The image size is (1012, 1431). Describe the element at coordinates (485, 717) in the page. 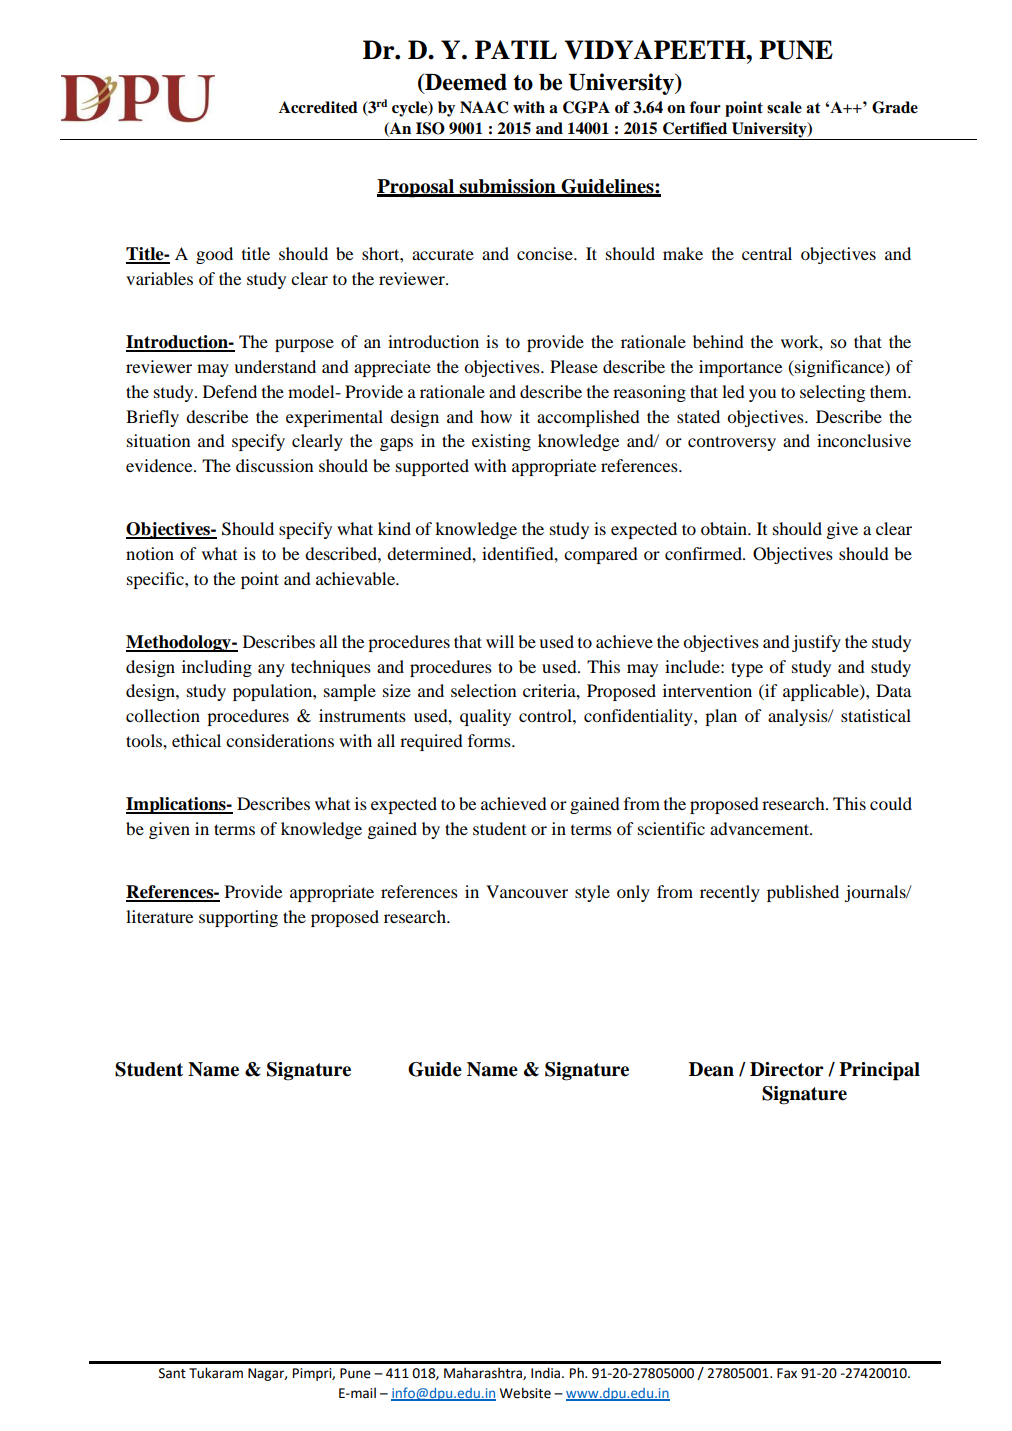

I see `quality` at that location.
